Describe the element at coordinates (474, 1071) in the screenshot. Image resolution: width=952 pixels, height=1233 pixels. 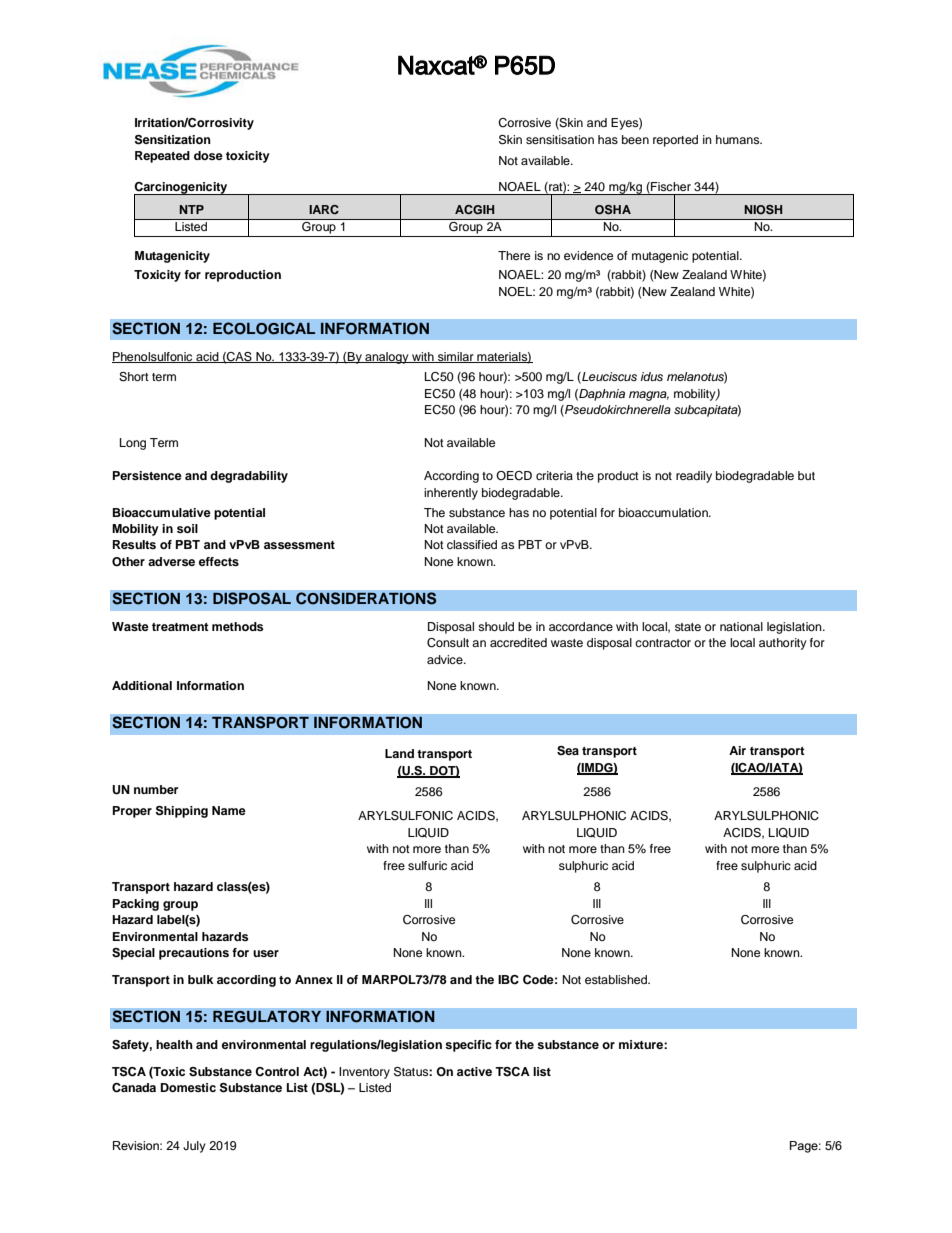
I see `active` at that location.
